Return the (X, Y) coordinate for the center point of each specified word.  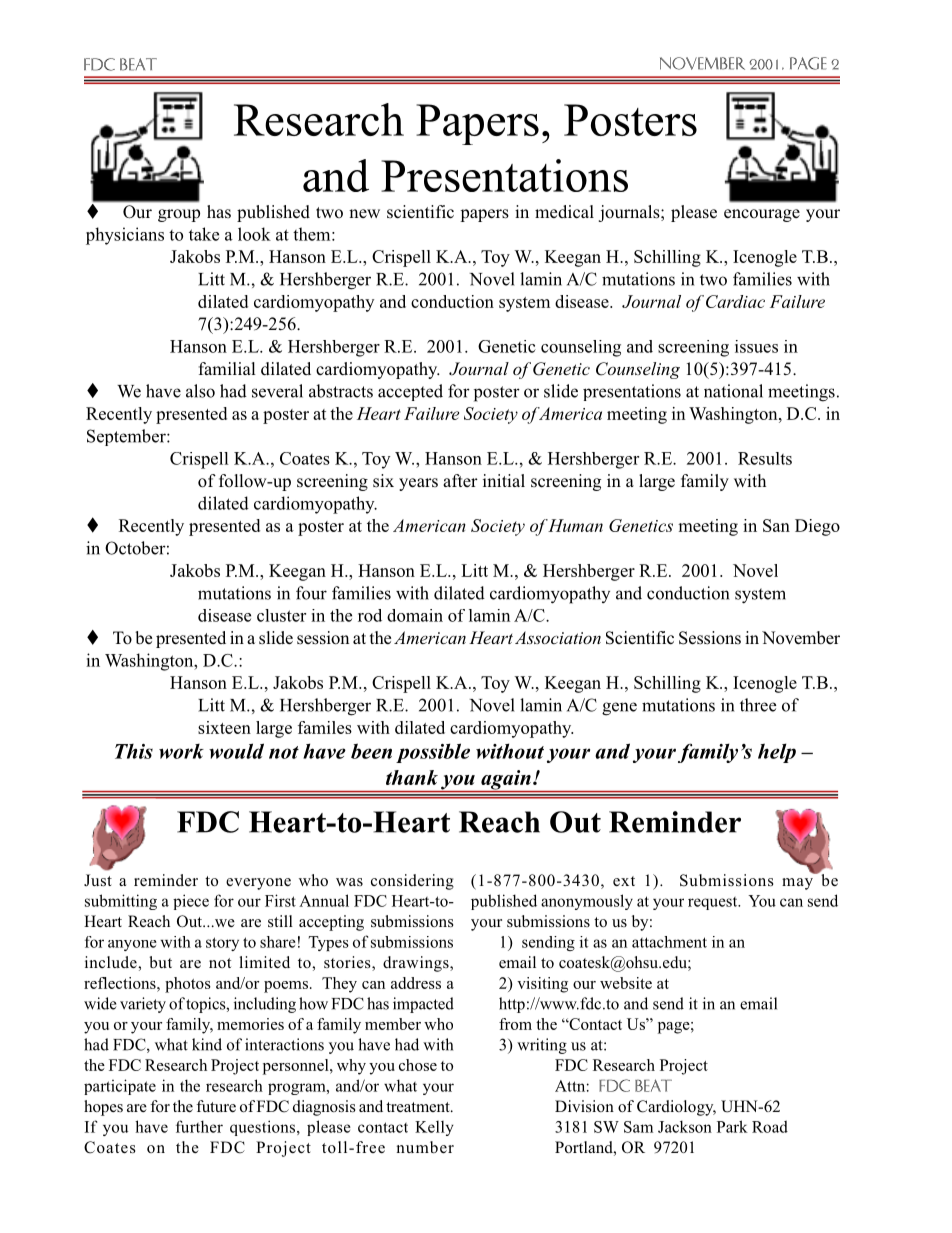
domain (415, 615)
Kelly (434, 1128)
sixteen (224, 727)
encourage (762, 215)
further (199, 1126)
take (204, 234)
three (758, 705)
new (364, 213)
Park (732, 1126)
